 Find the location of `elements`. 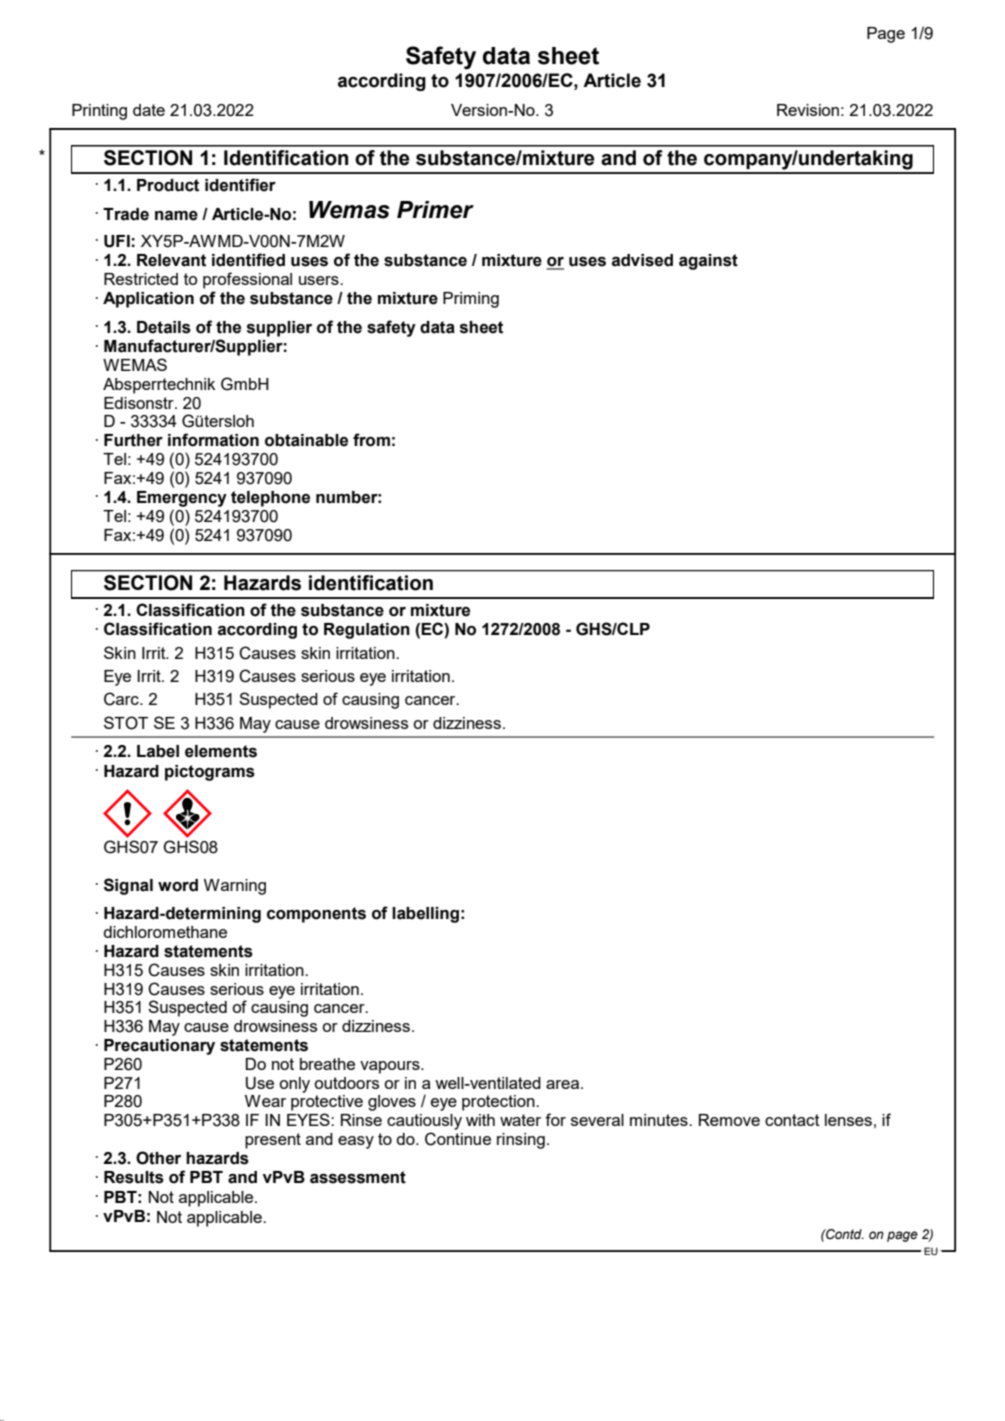

elements is located at coordinates (221, 751).
